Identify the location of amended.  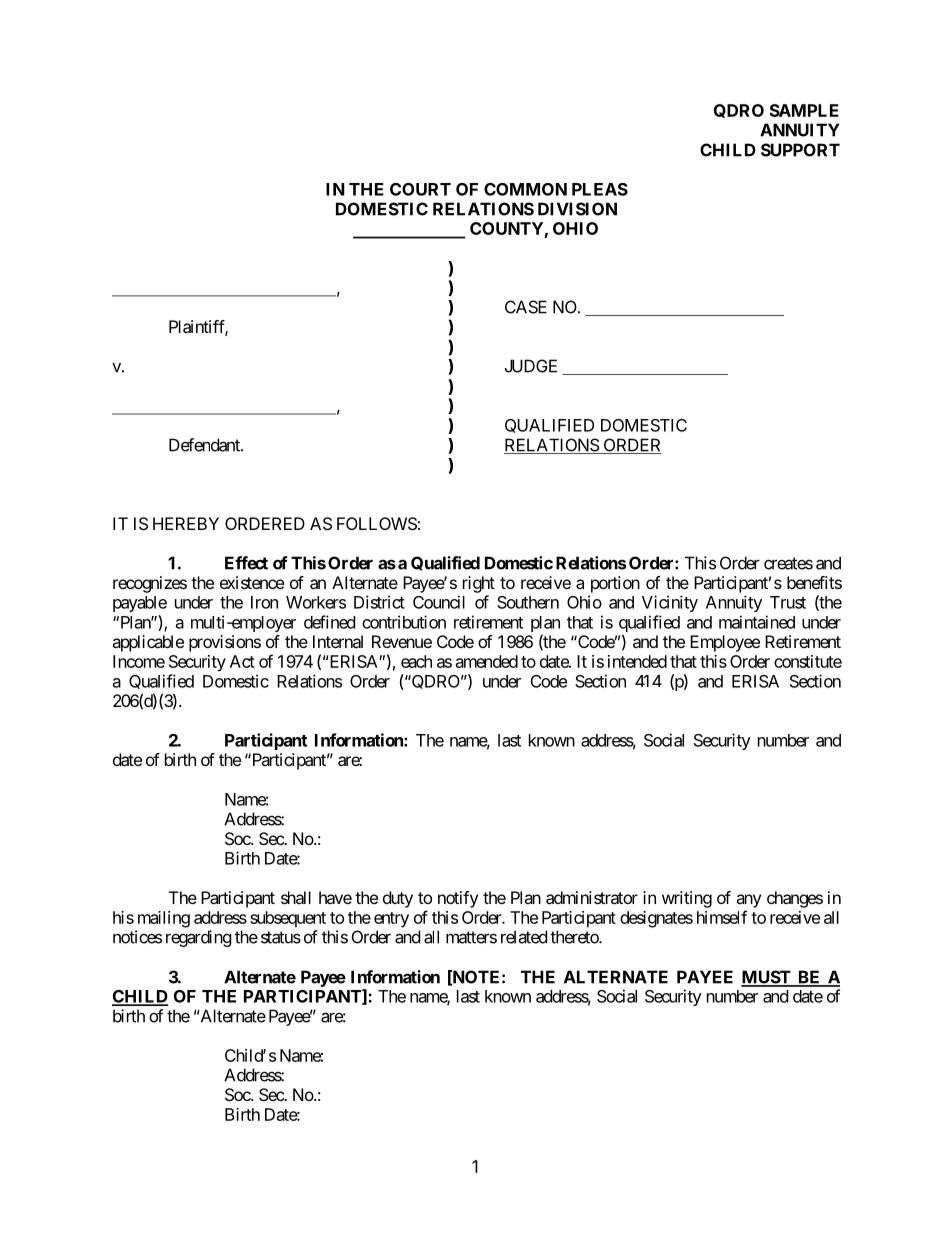
(487, 661).
